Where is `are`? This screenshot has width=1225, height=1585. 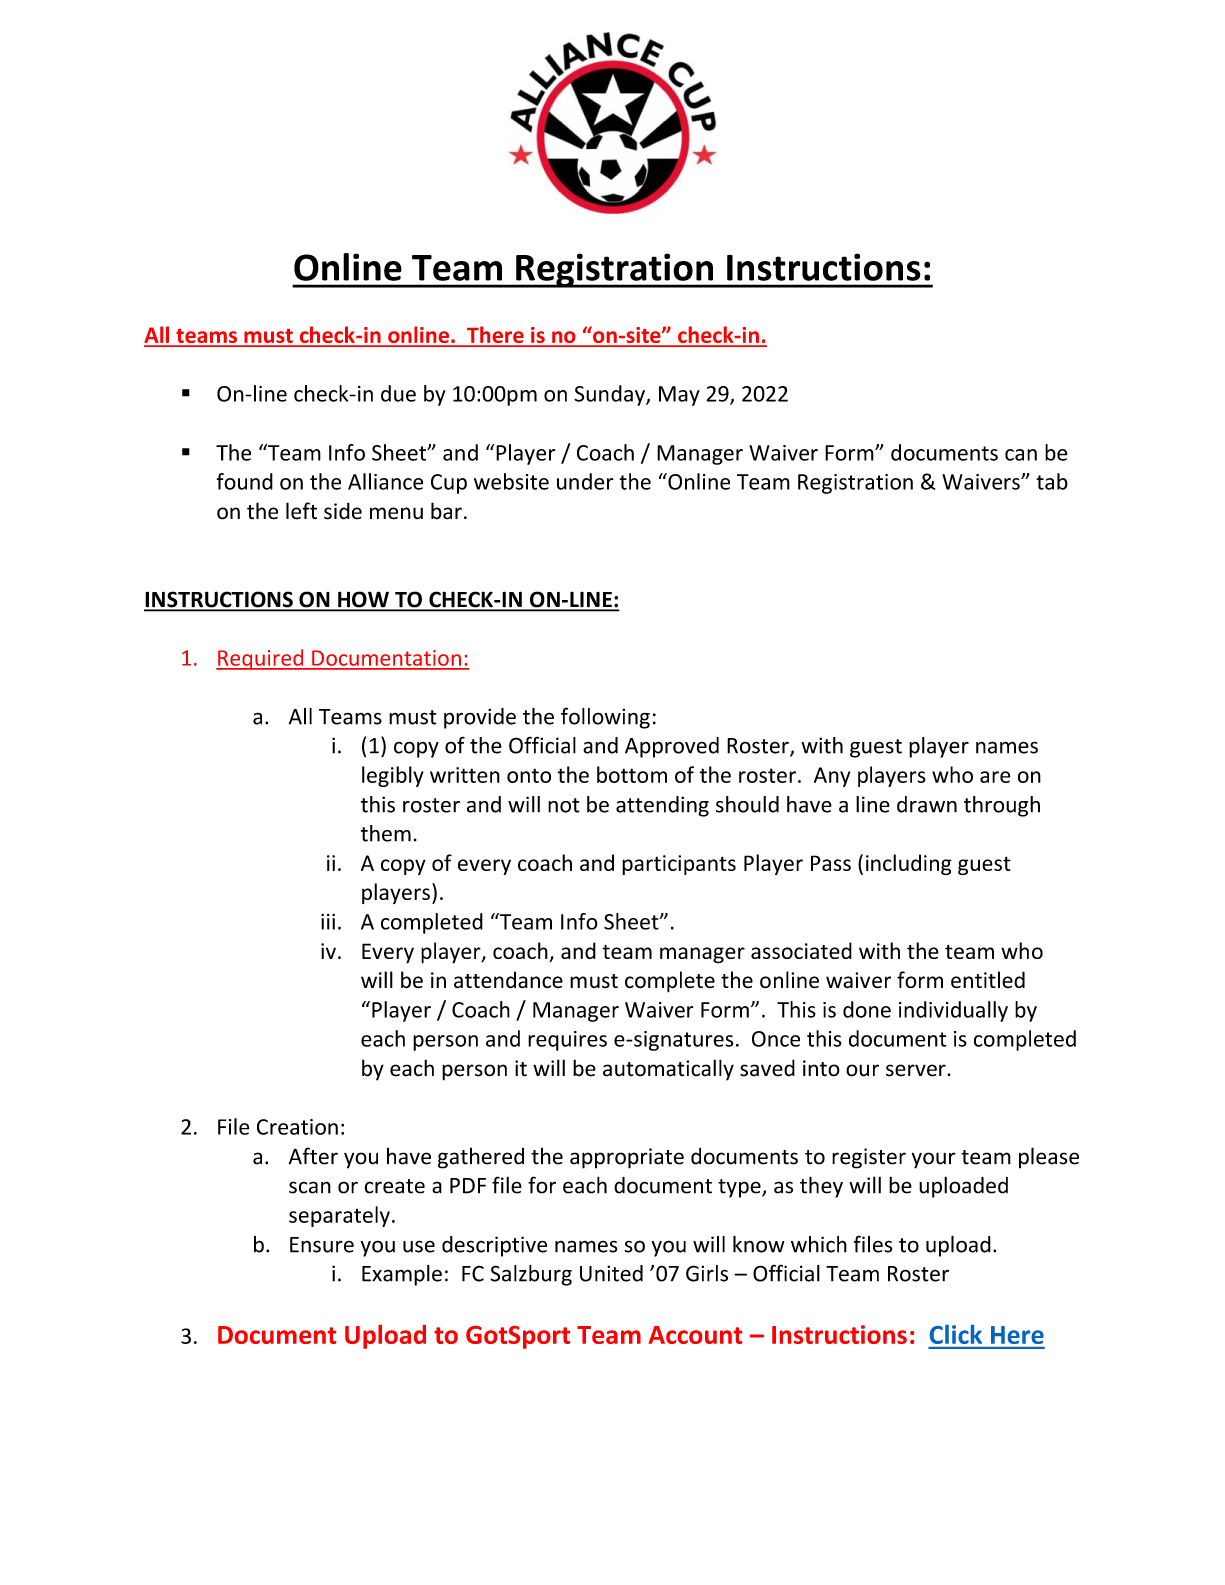 are is located at coordinates (995, 777).
